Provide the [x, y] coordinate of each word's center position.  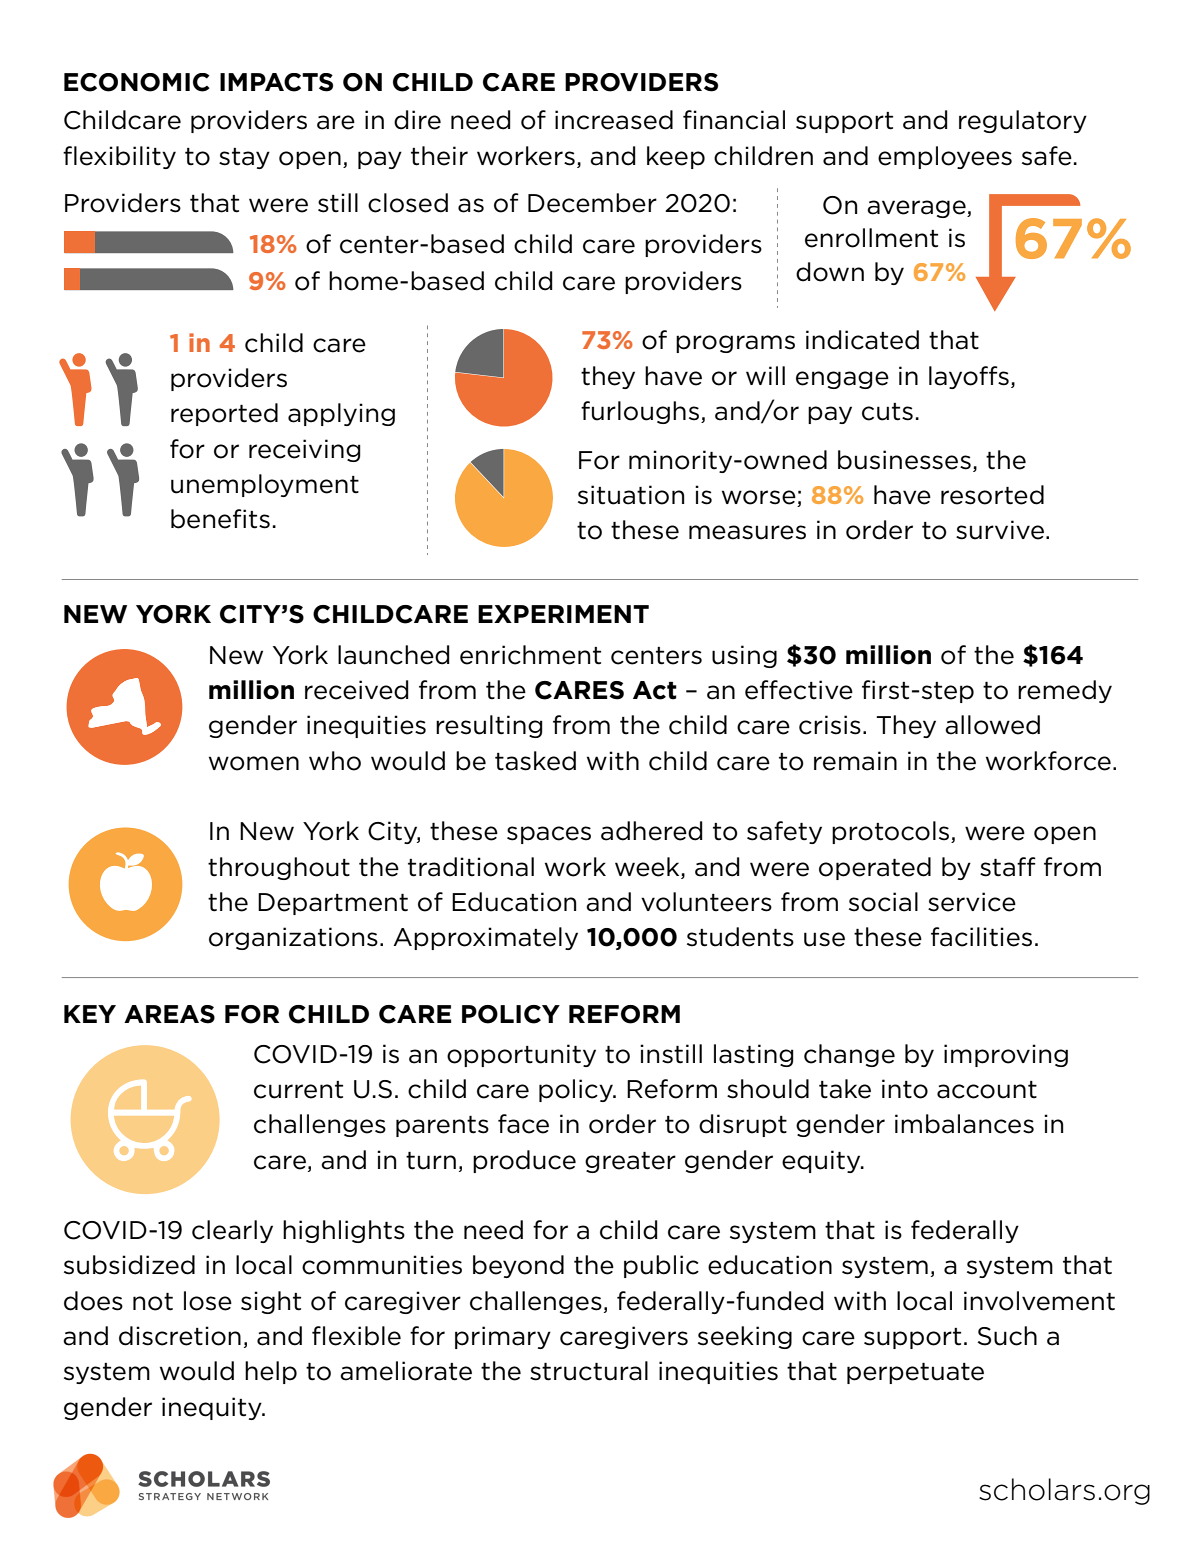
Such [1007, 1336]
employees [945, 157]
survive [1000, 530]
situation [631, 495]
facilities [981, 937]
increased [614, 120]
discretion [180, 1336]
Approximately [485, 938]
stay [244, 158]
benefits [220, 519]
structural [589, 1371]
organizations [293, 938]
